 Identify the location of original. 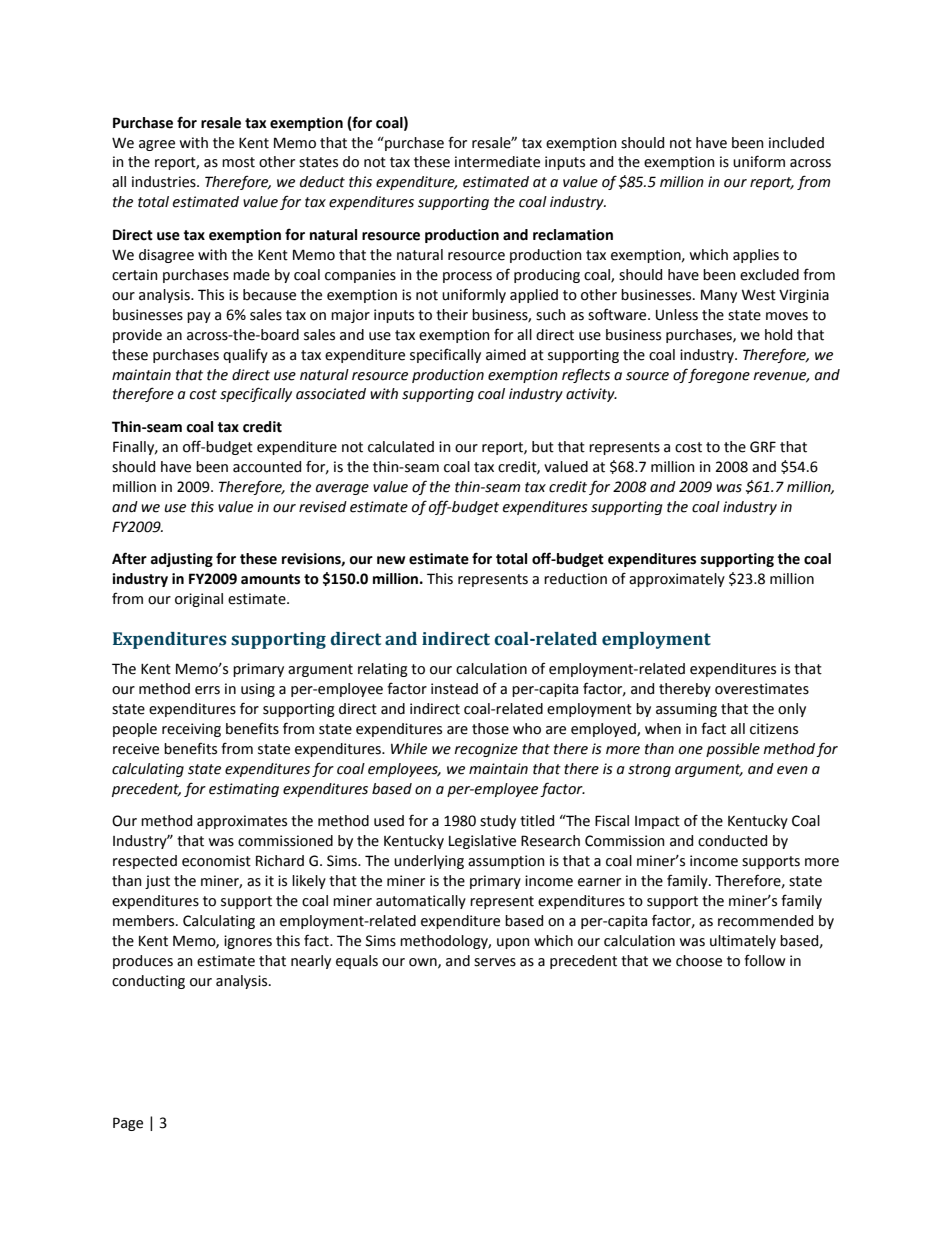
(199, 600).
